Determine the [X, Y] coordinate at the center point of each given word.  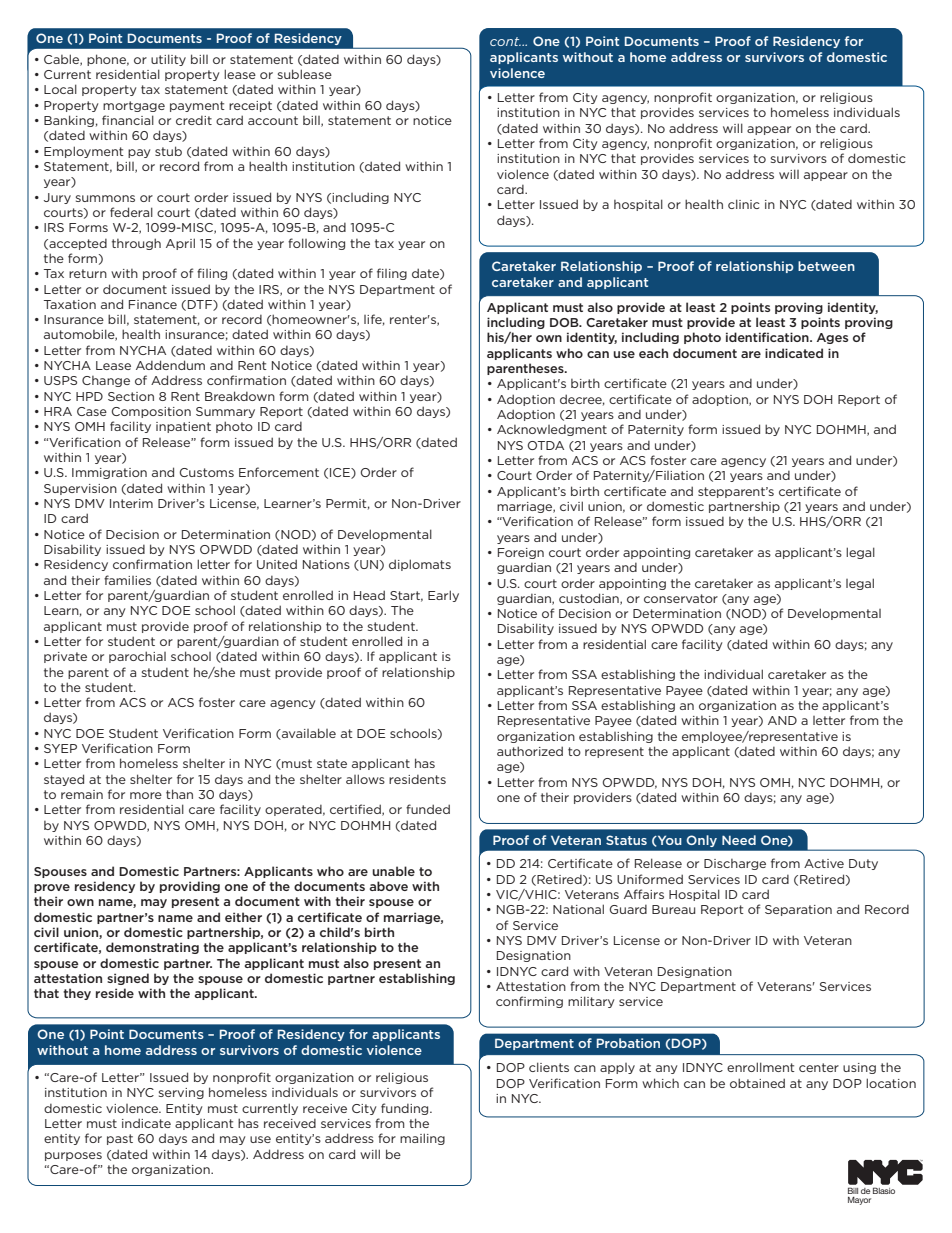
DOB [565, 322]
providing [190, 887]
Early [443, 596]
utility [168, 60]
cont [505, 41]
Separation [798, 910]
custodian [590, 599]
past [120, 1139]
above [389, 886]
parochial [137, 657]
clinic [744, 204]
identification [768, 337]
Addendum [170, 365]
